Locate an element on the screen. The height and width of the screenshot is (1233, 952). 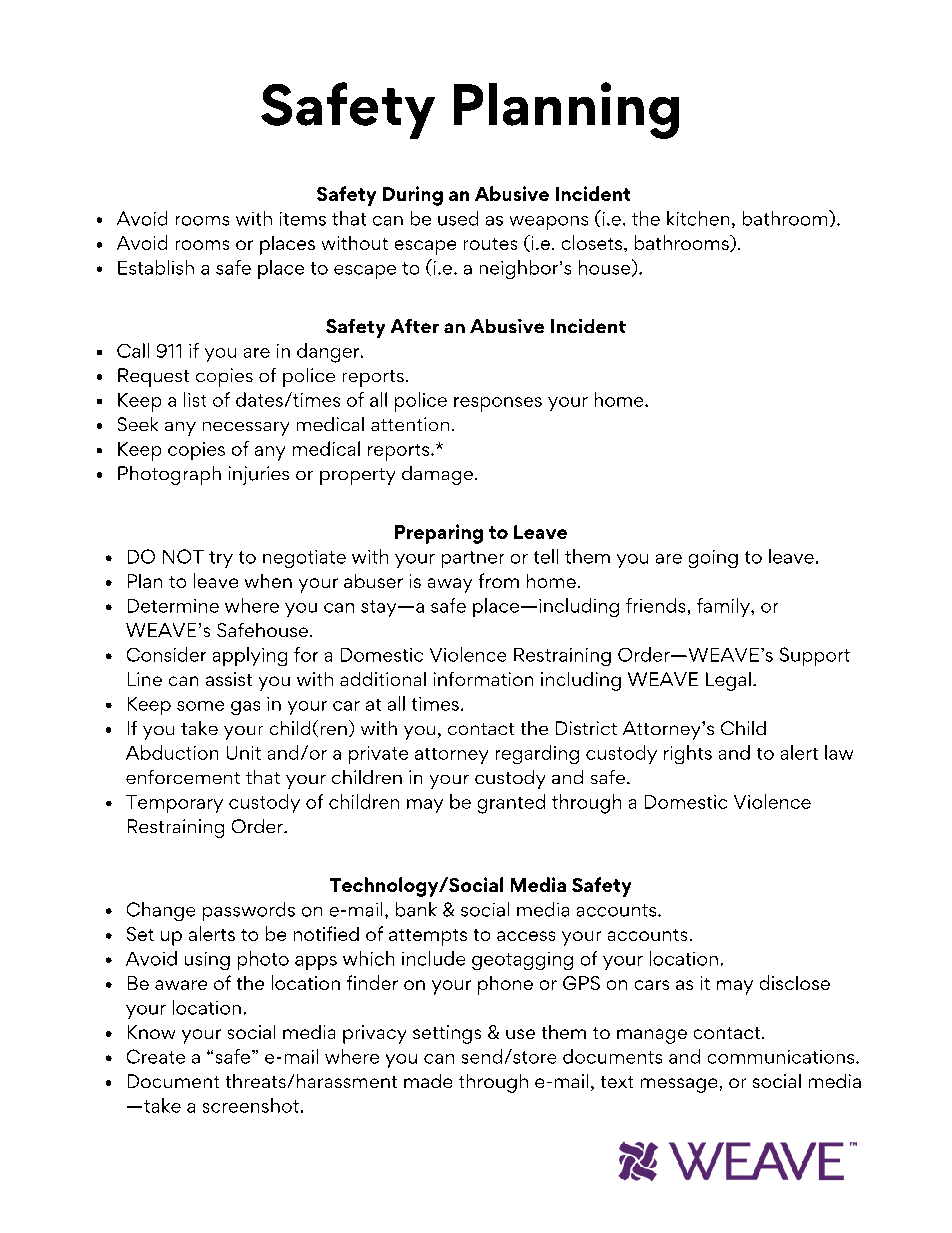
going is located at coordinates (713, 559).
